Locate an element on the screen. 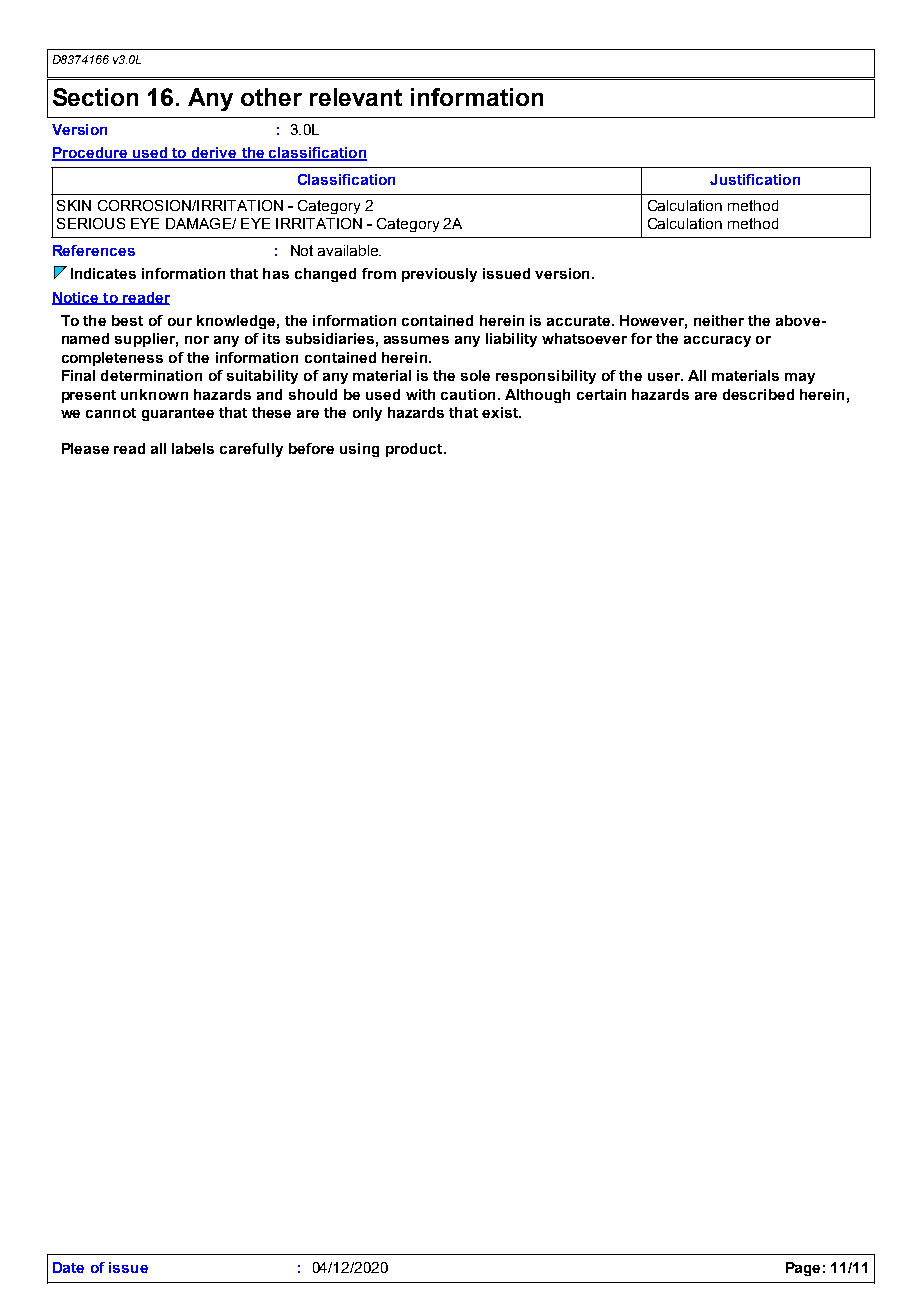 Image resolution: width=924 pixels, height=1308 pixels. certain is located at coordinates (601, 394).
